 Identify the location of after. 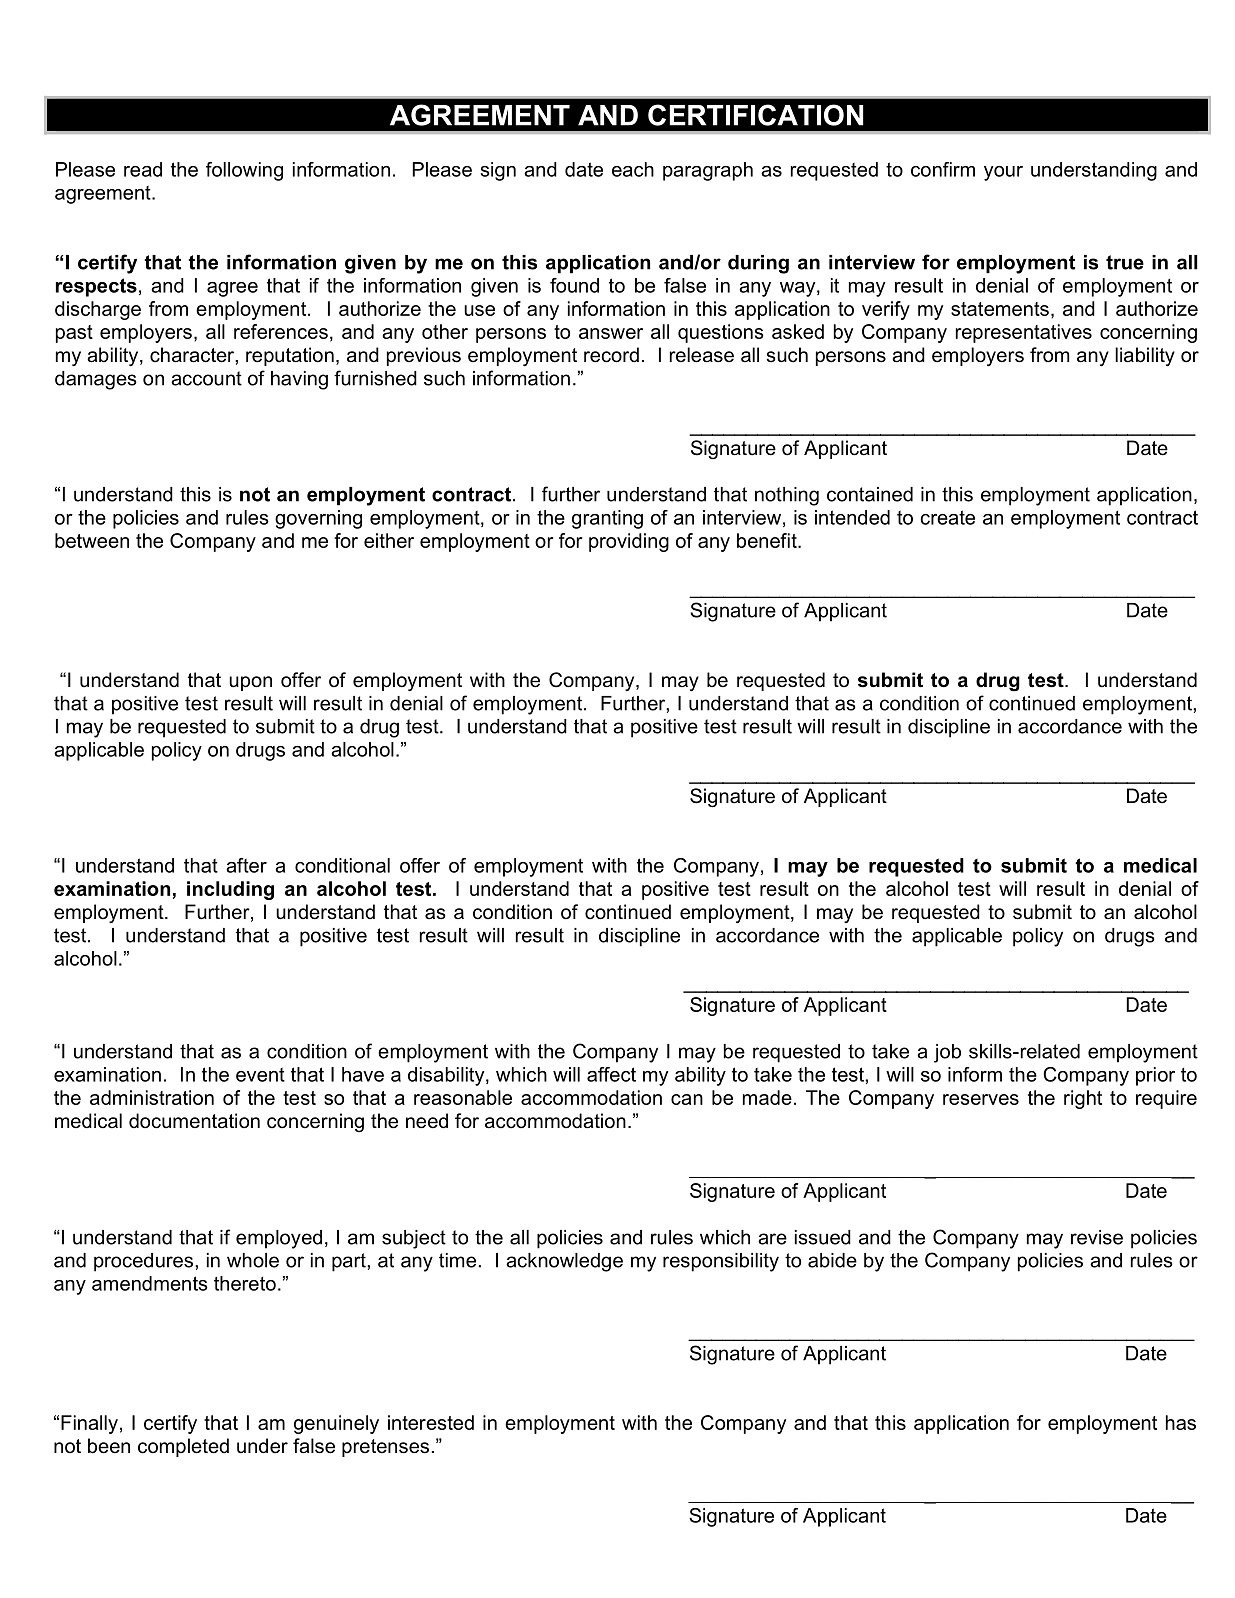
(246, 865).
